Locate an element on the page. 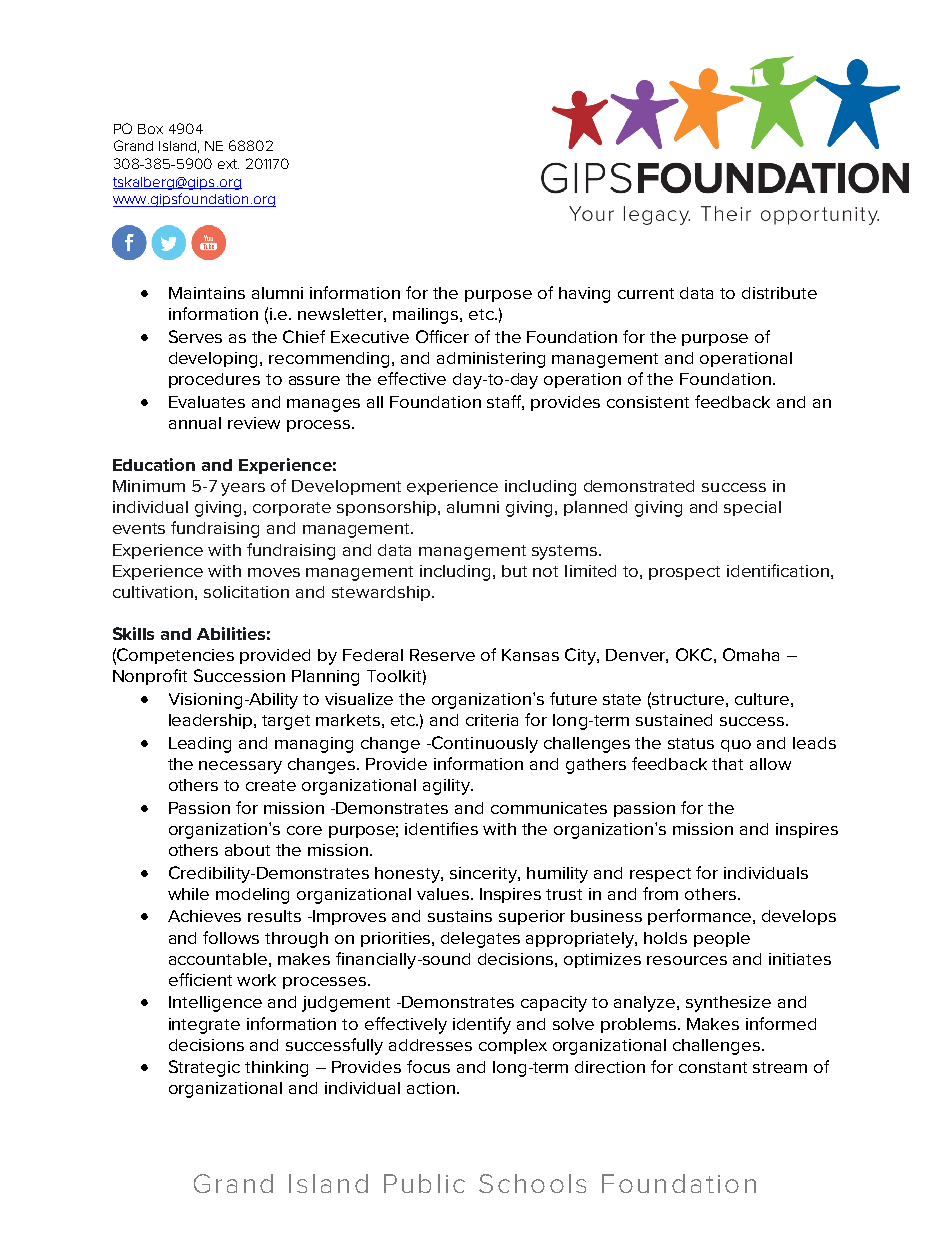 The width and height of the image is (952, 1233). Strategic is located at coordinates (204, 1068).
